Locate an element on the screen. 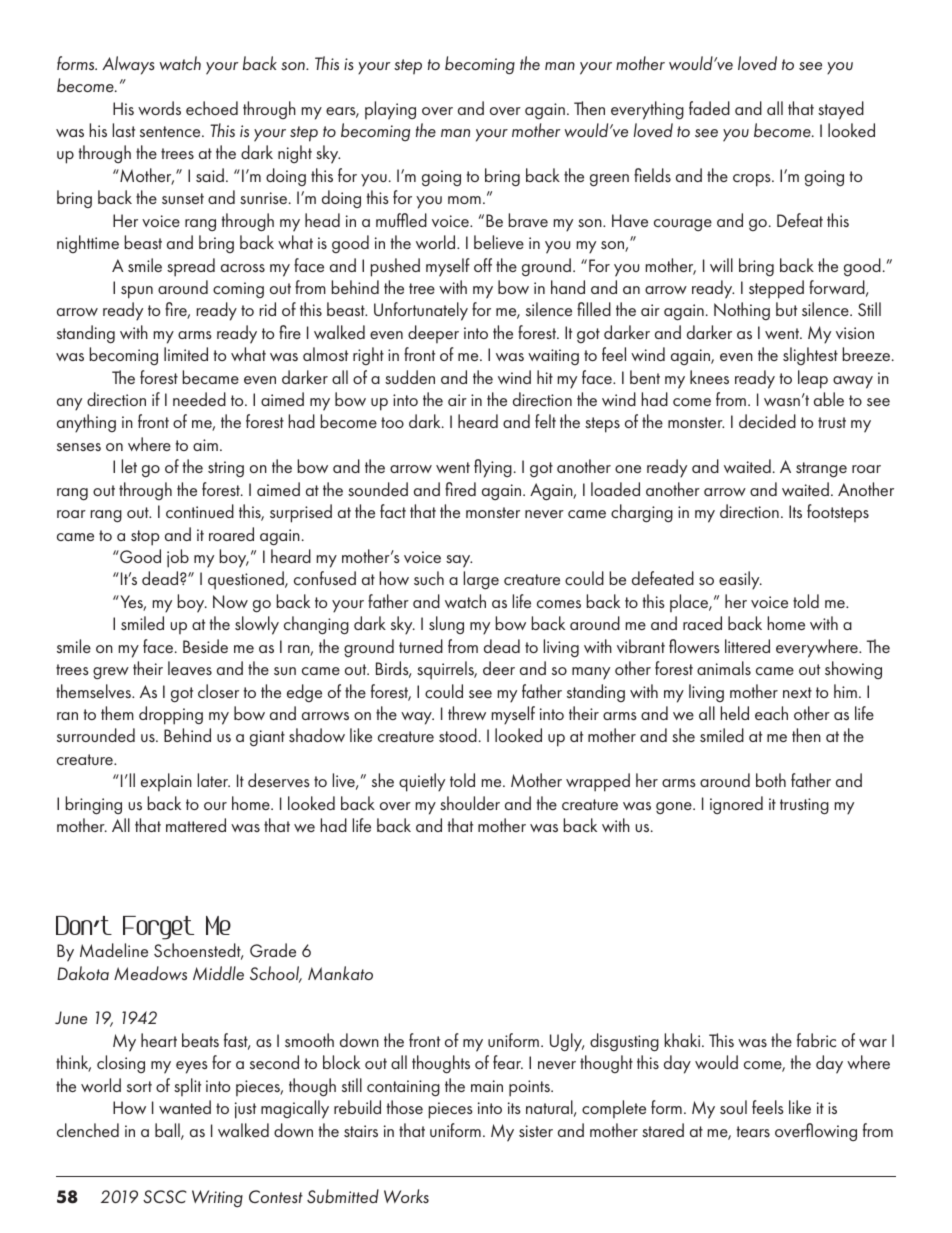 This screenshot has width=952, height=1233. shoulder is located at coordinates (470, 803).
